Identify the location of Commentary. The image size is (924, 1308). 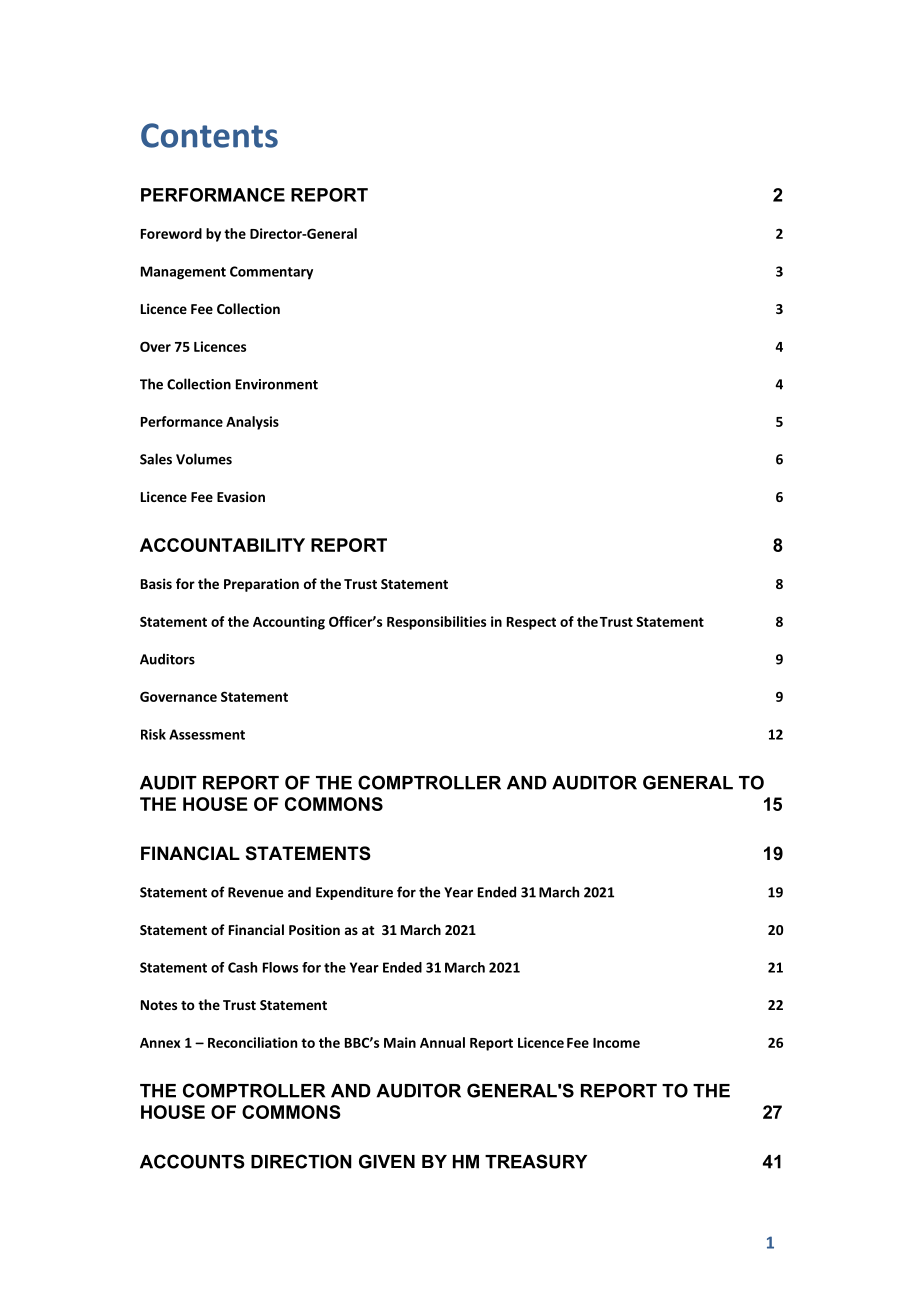
(271, 273).
